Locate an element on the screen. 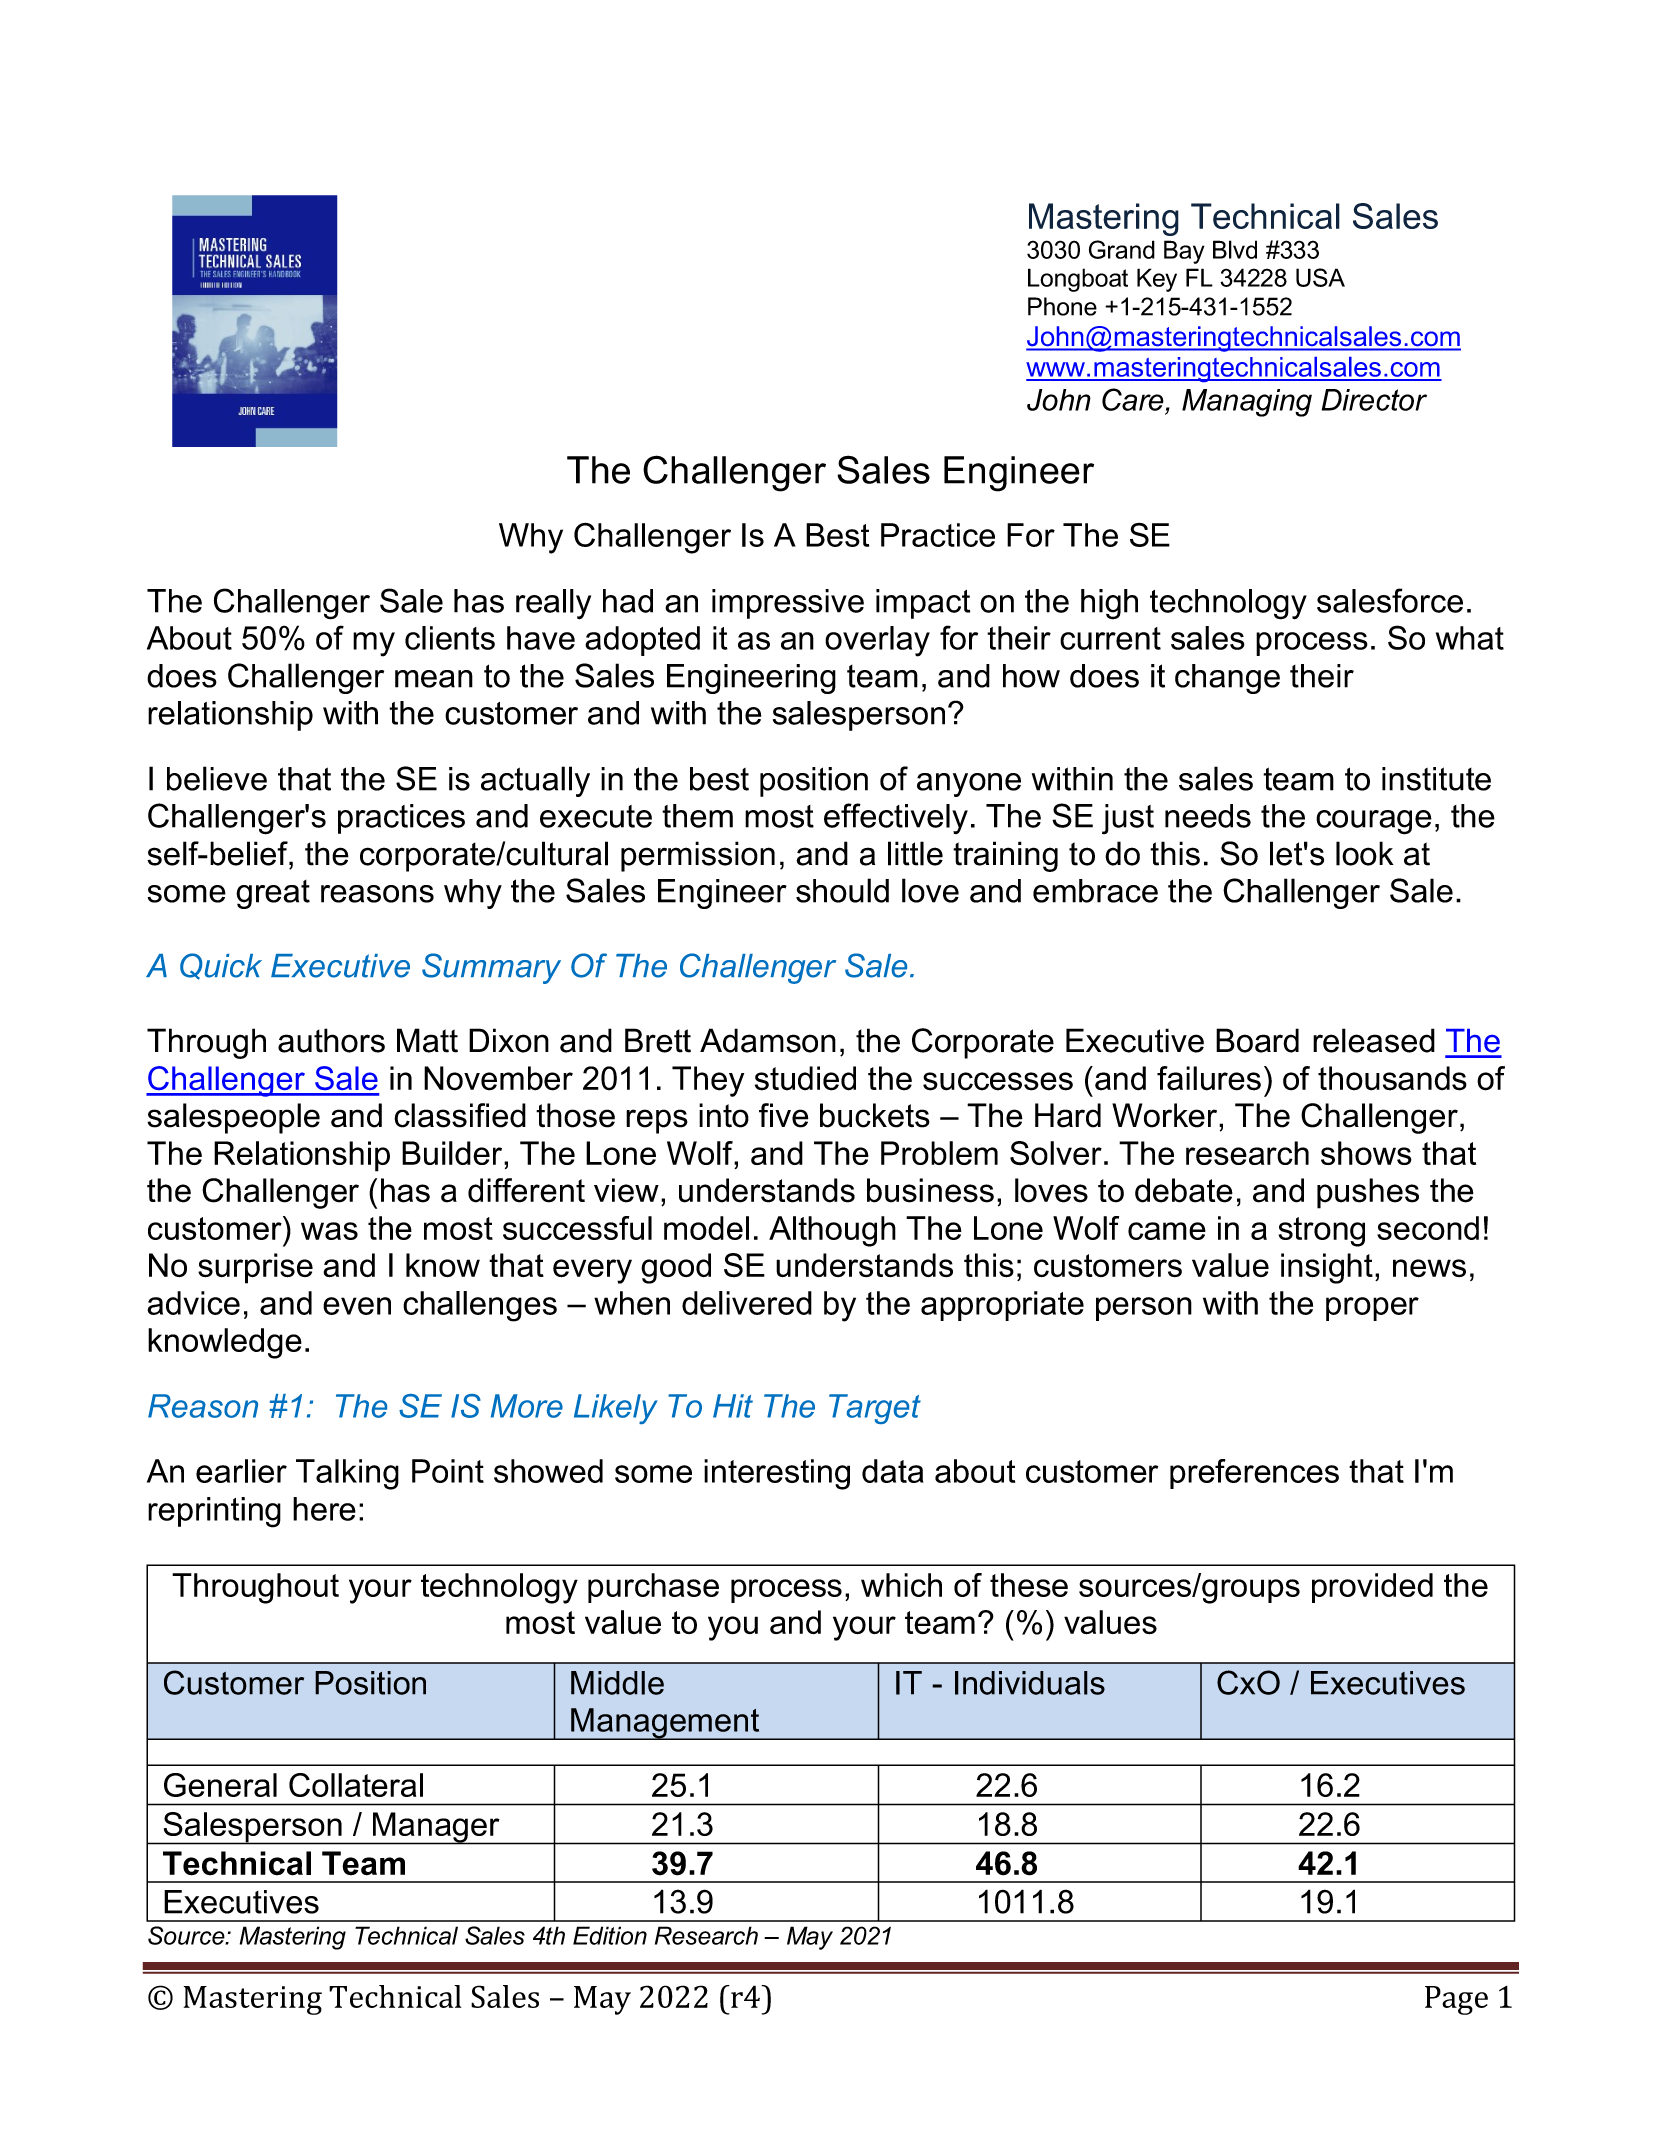  Blvd is located at coordinates (1235, 249).
